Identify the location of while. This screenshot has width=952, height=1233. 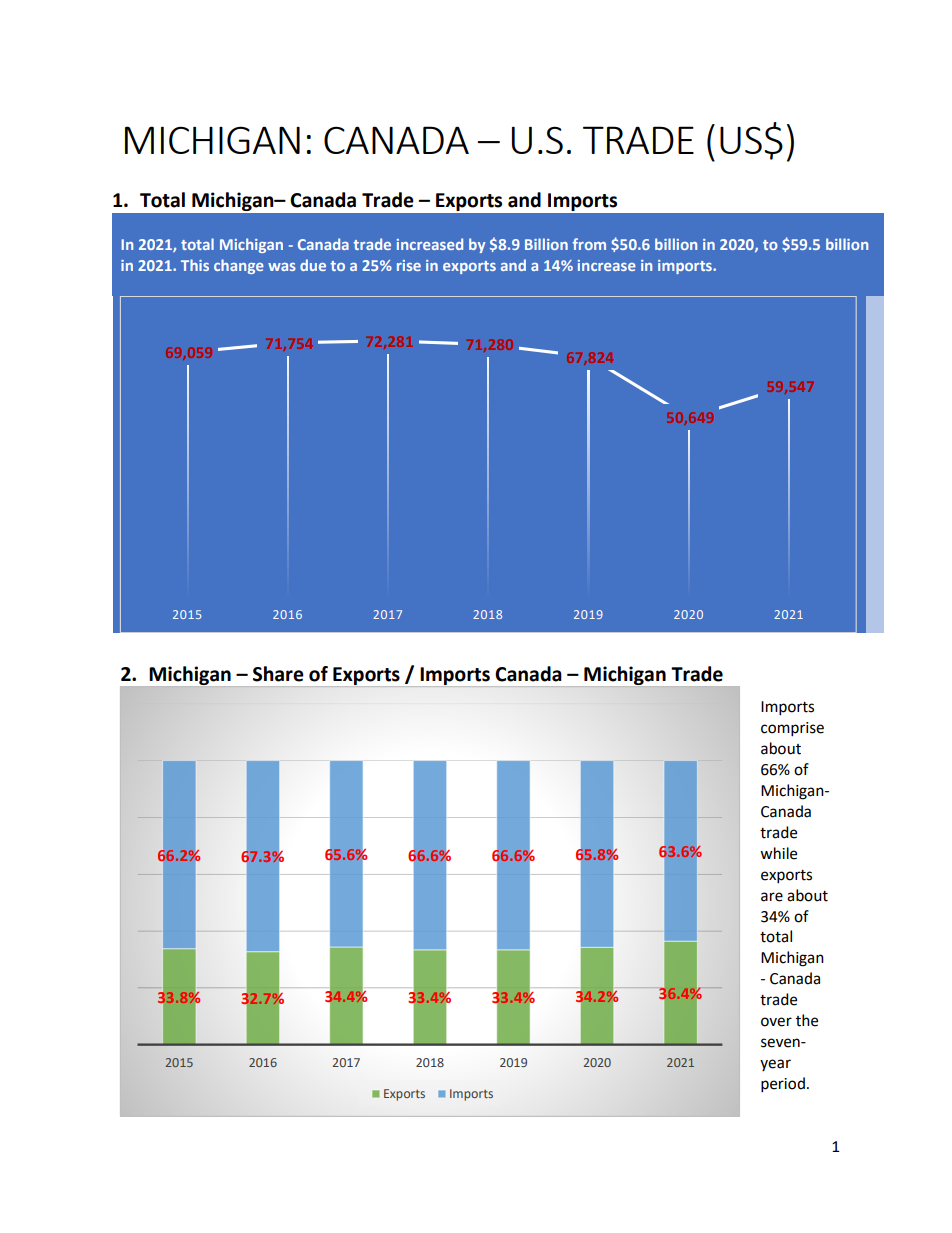
(778, 853).
